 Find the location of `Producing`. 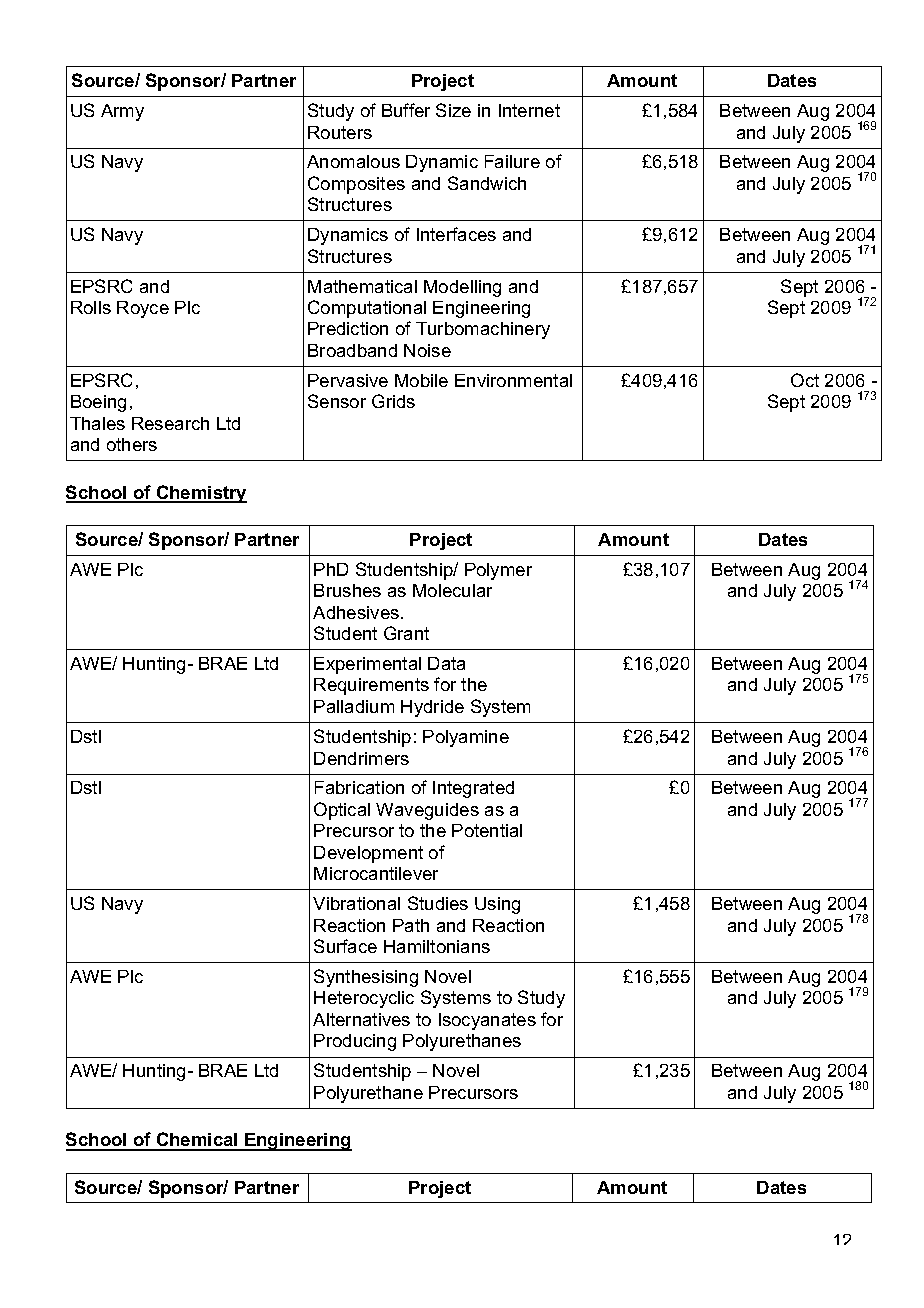

Producing is located at coordinates (355, 1042).
